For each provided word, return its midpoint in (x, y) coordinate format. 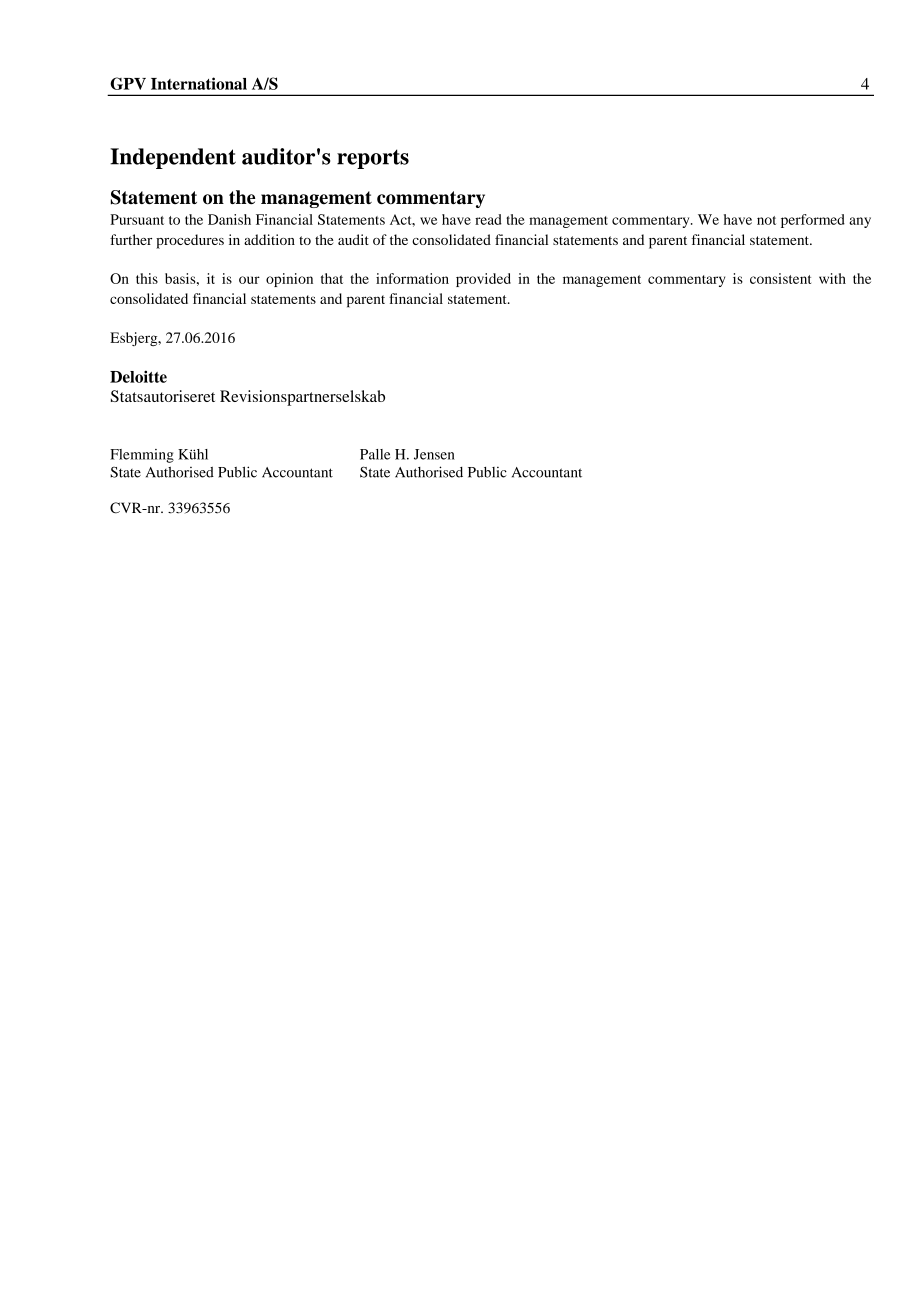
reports (373, 159)
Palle (375, 454)
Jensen (434, 454)
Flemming (142, 456)
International (199, 83)
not (766, 220)
